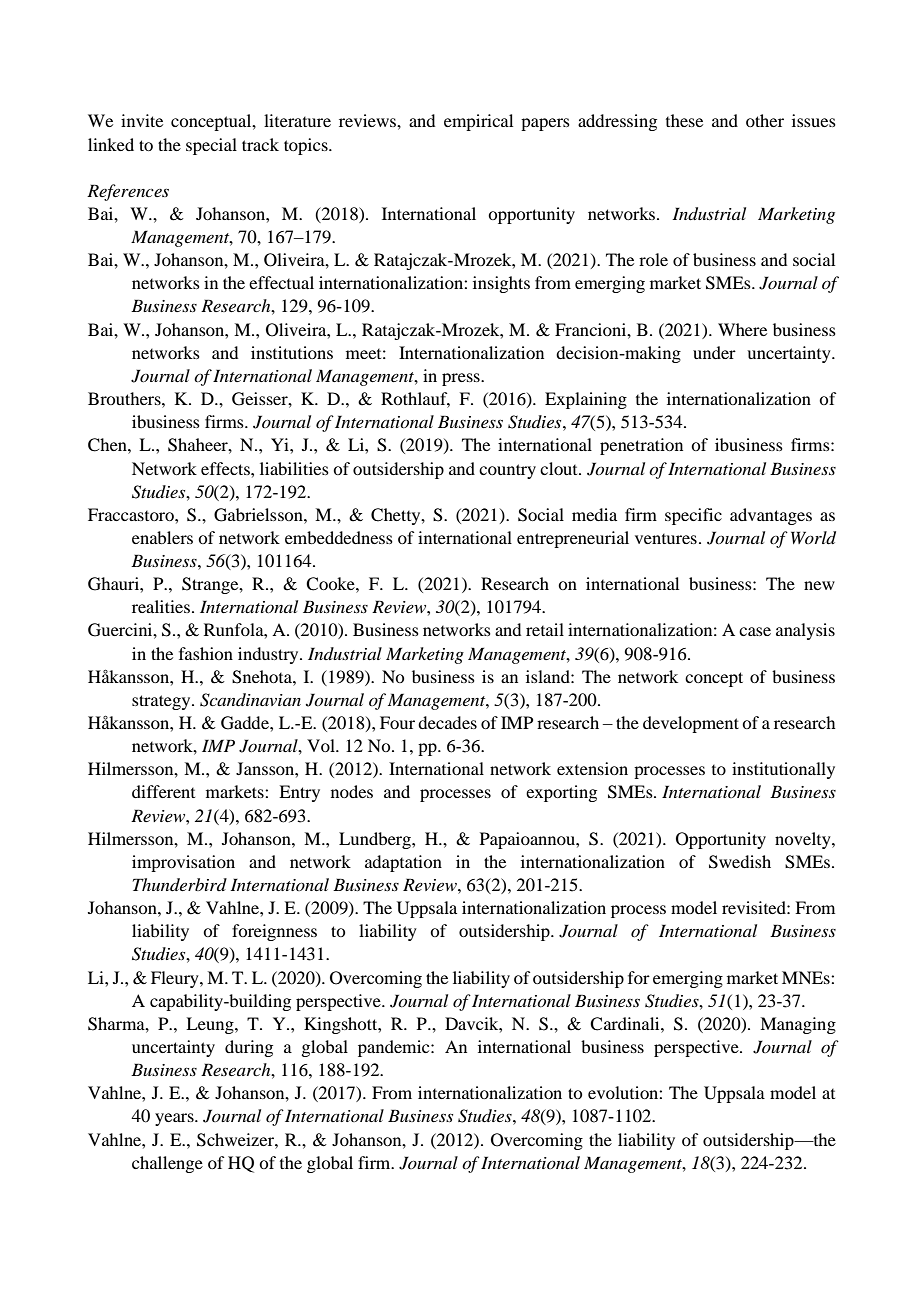 The image size is (924, 1308). Describe the element at coordinates (755, 631) in the document. I see `case` at that location.
